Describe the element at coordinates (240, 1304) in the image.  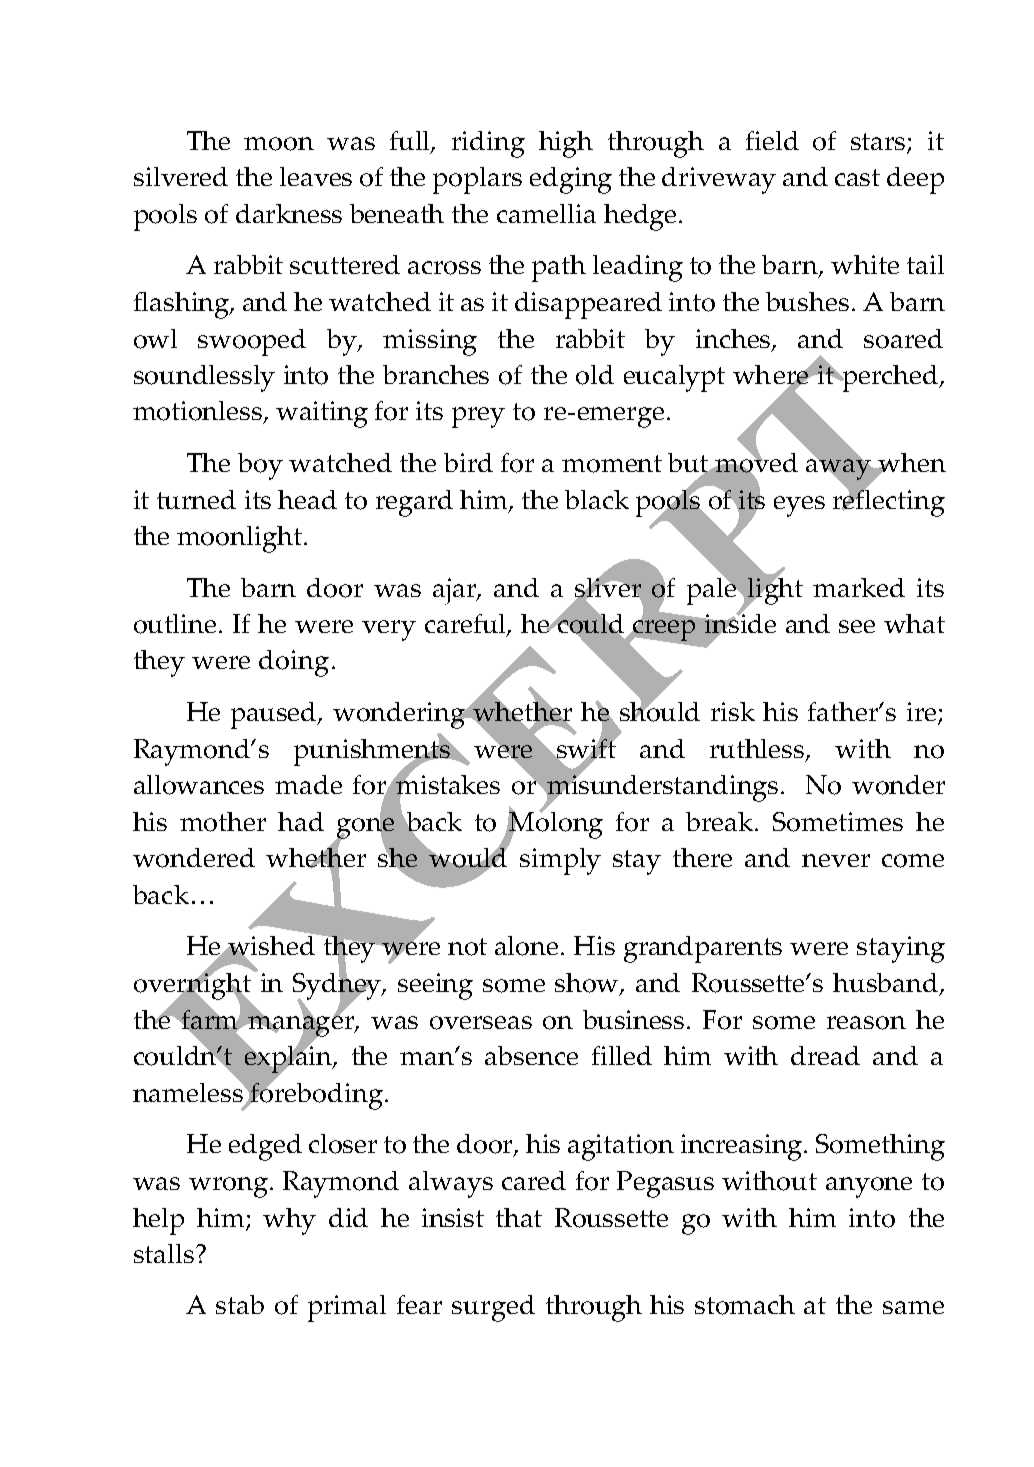
I see `stab` at that location.
